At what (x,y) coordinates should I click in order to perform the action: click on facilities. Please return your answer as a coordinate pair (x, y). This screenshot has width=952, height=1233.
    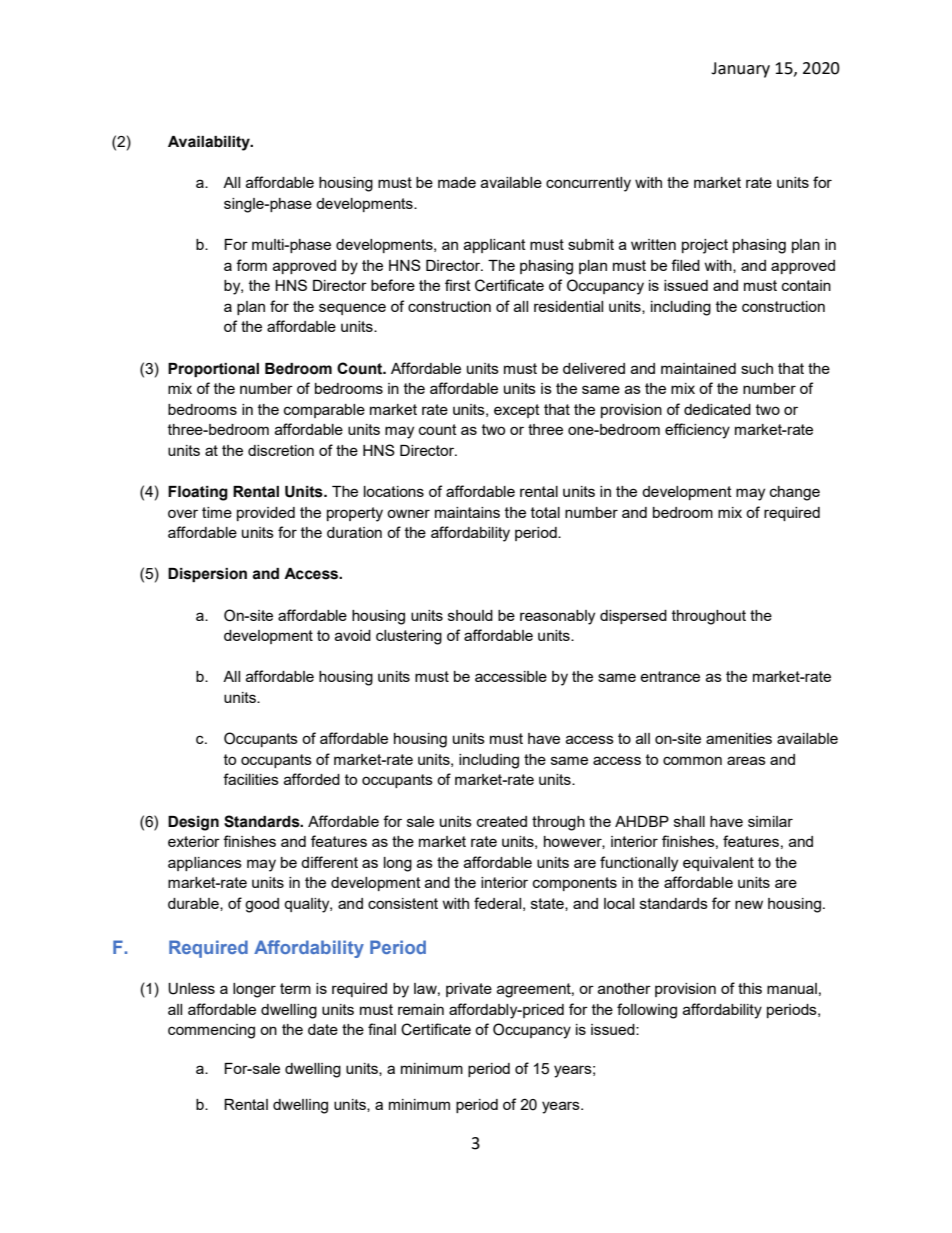
    Looking at the image, I should click on (251, 779).
